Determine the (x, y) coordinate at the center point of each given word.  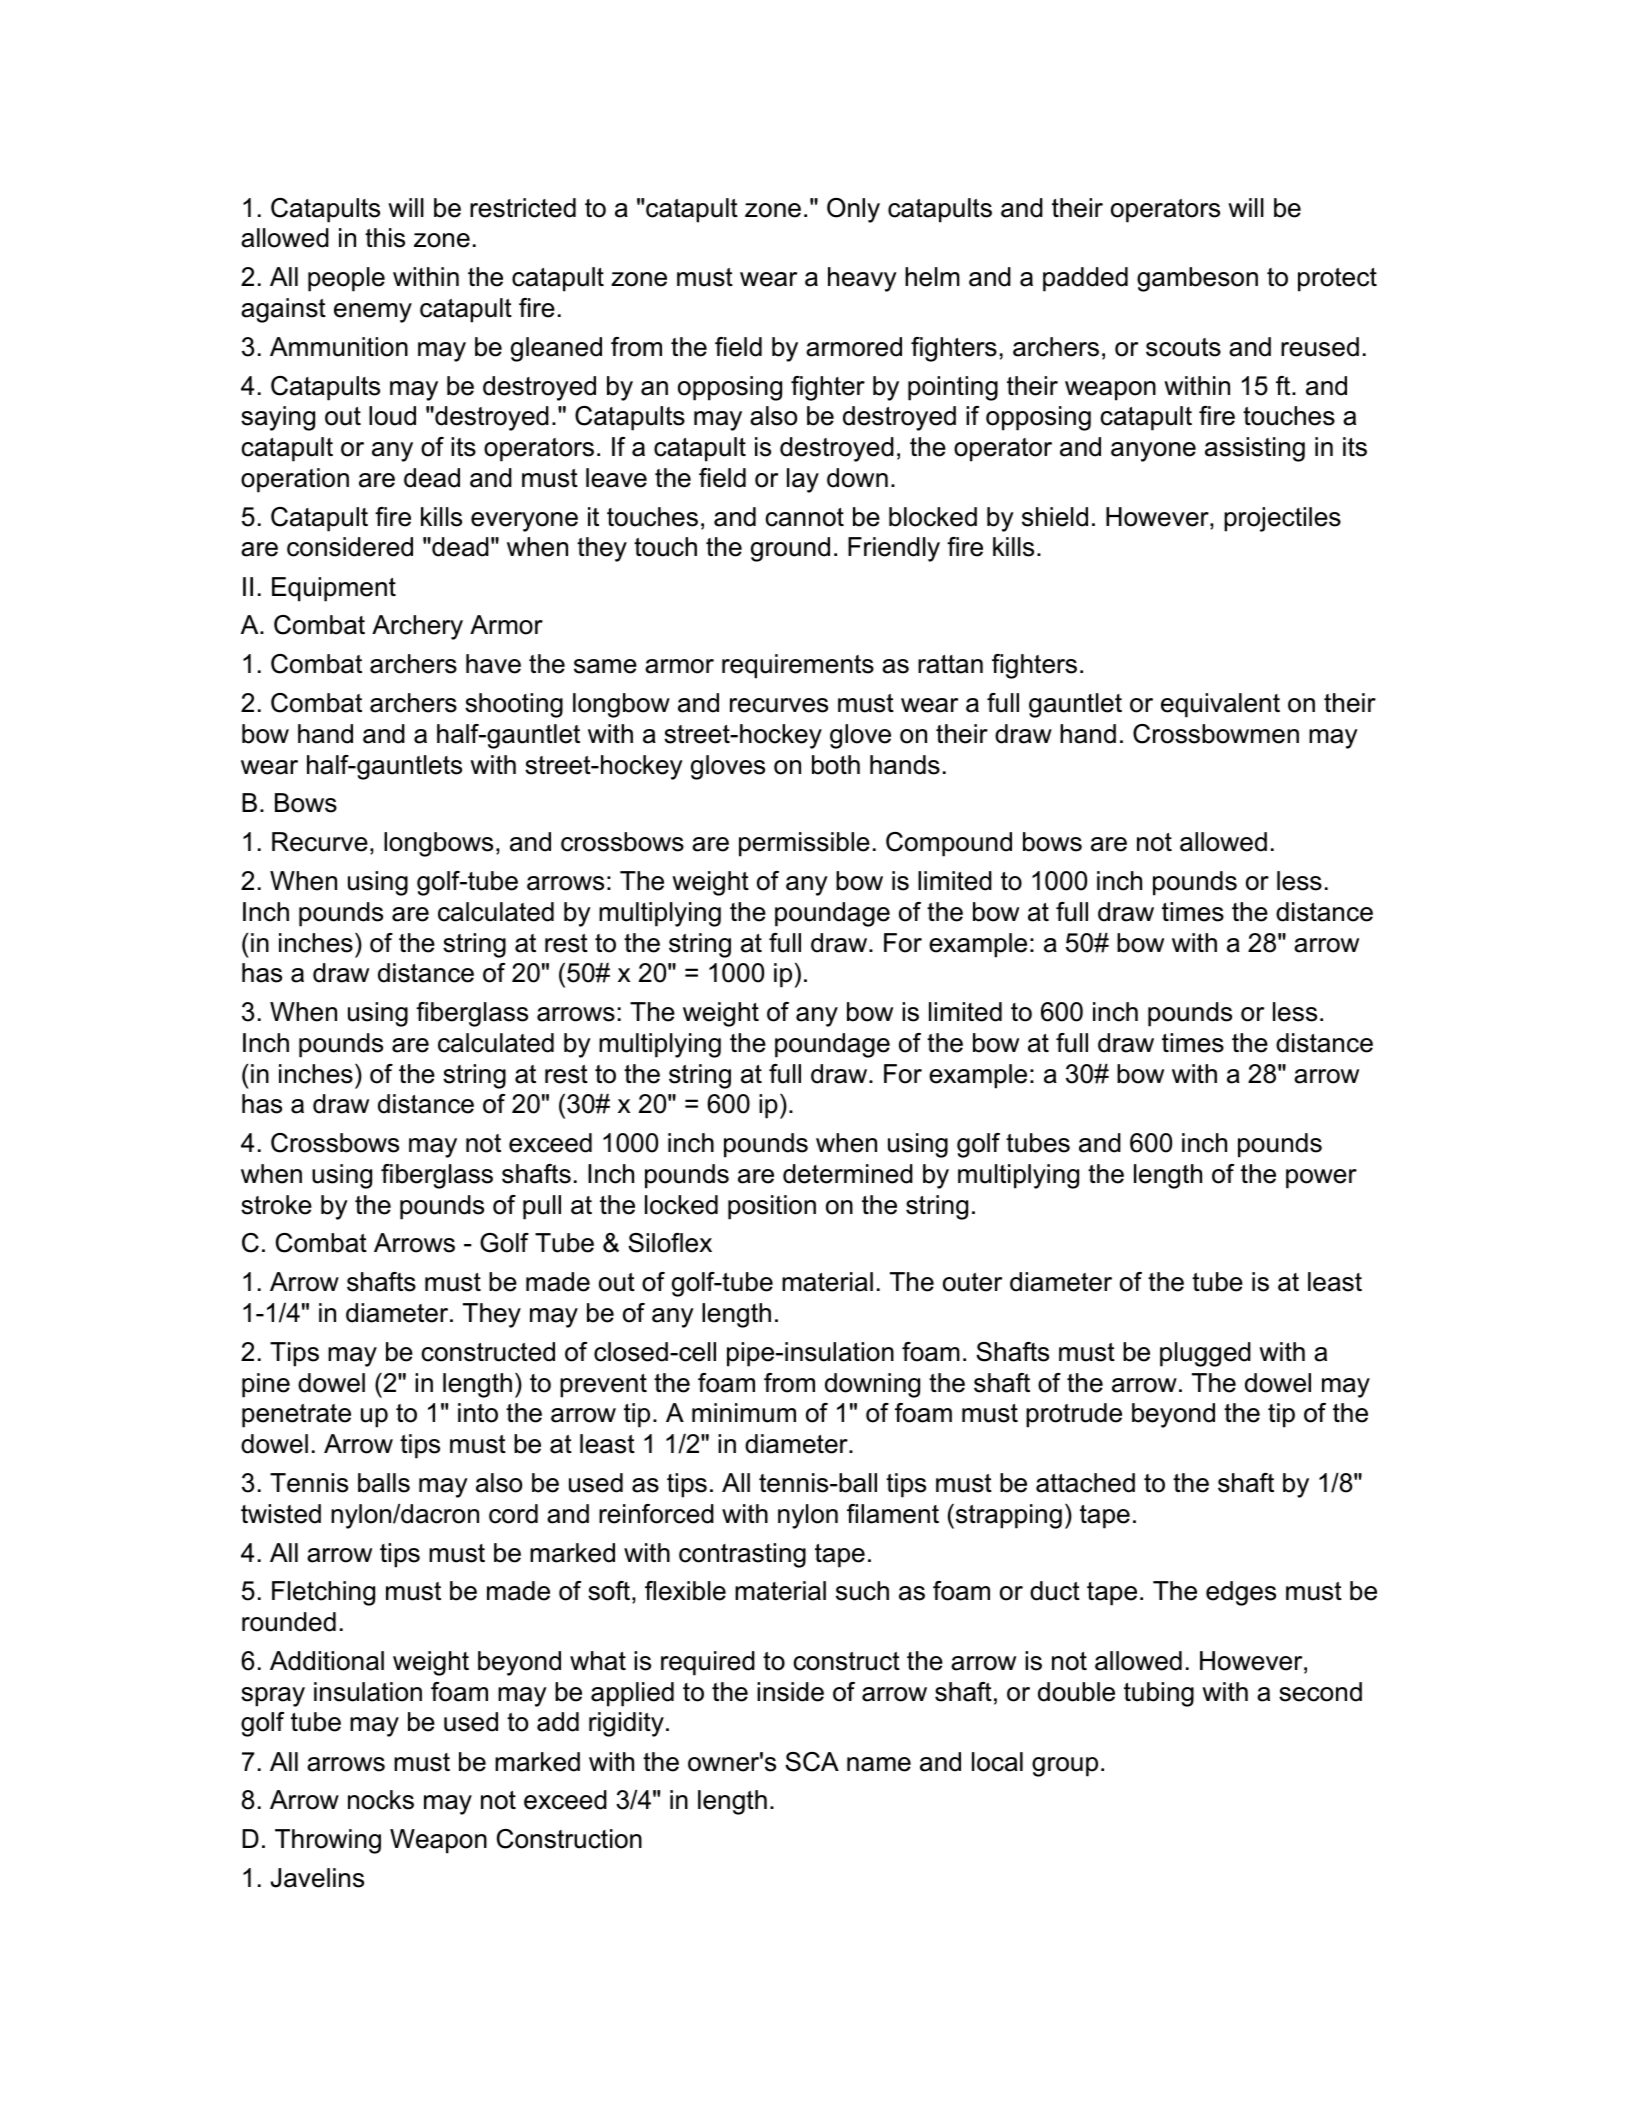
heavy (862, 279)
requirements (798, 666)
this (385, 238)
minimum (744, 1413)
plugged (1205, 1354)
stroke (276, 1205)
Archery (417, 627)
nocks (381, 1800)
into (478, 1413)
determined (848, 1174)
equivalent (1220, 705)
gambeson (1197, 279)
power (1321, 1179)
